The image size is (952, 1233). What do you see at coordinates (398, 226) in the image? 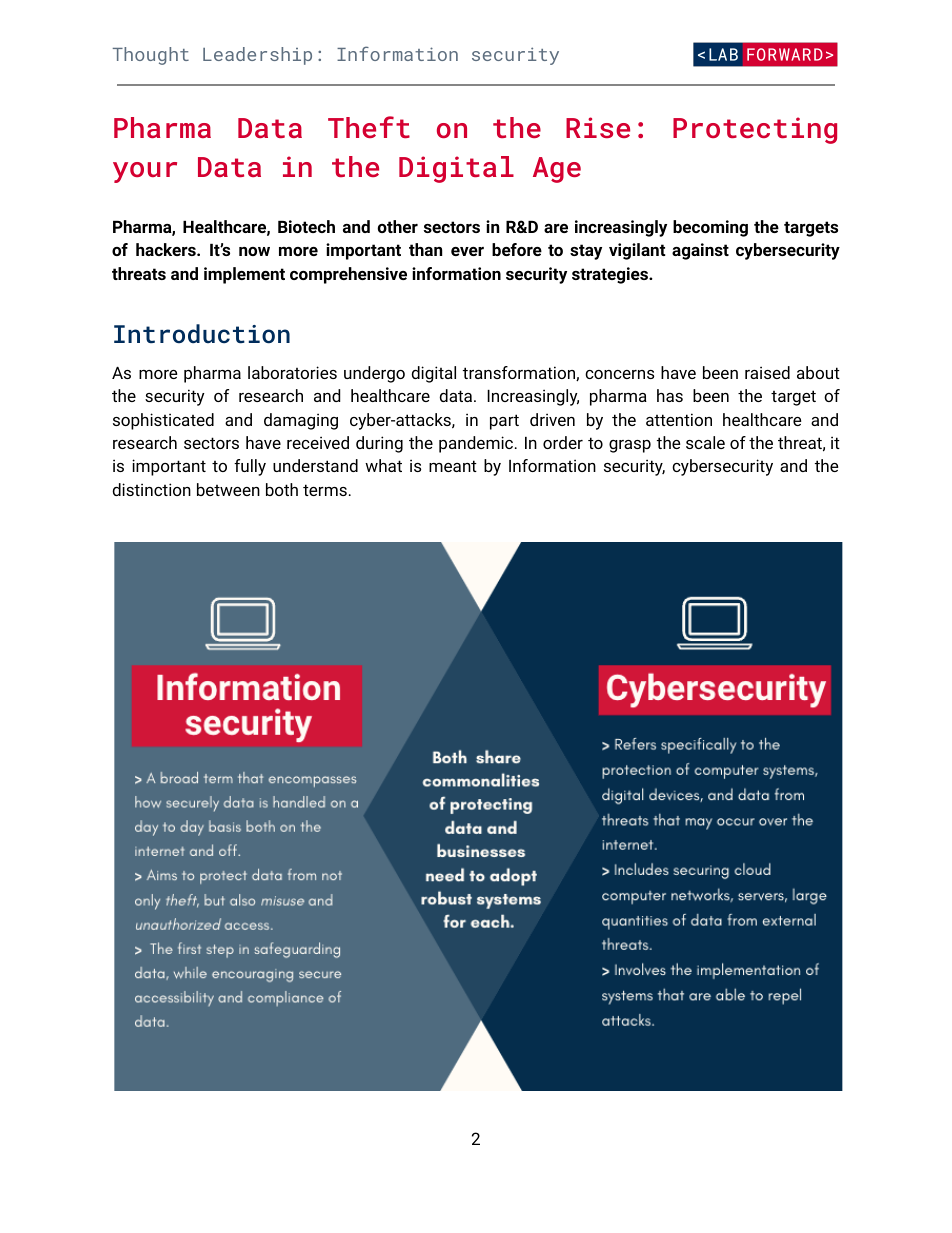
I see `other` at bounding box center [398, 226].
